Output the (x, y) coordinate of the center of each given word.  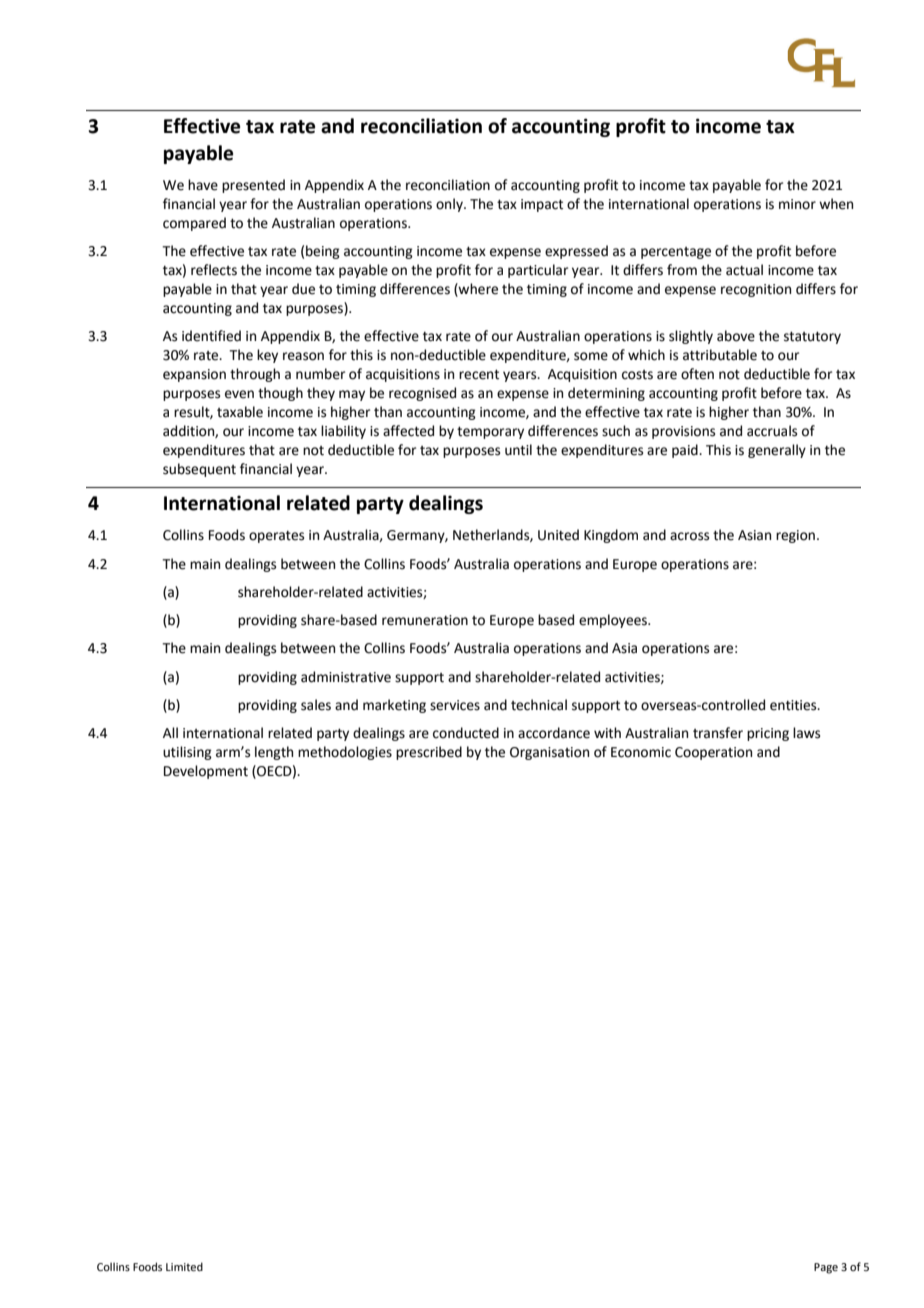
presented (253, 186)
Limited (184, 1266)
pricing (768, 734)
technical (539, 705)
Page (826, 1268)
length (274, 753)
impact (542, 205)
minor (797, 204)
